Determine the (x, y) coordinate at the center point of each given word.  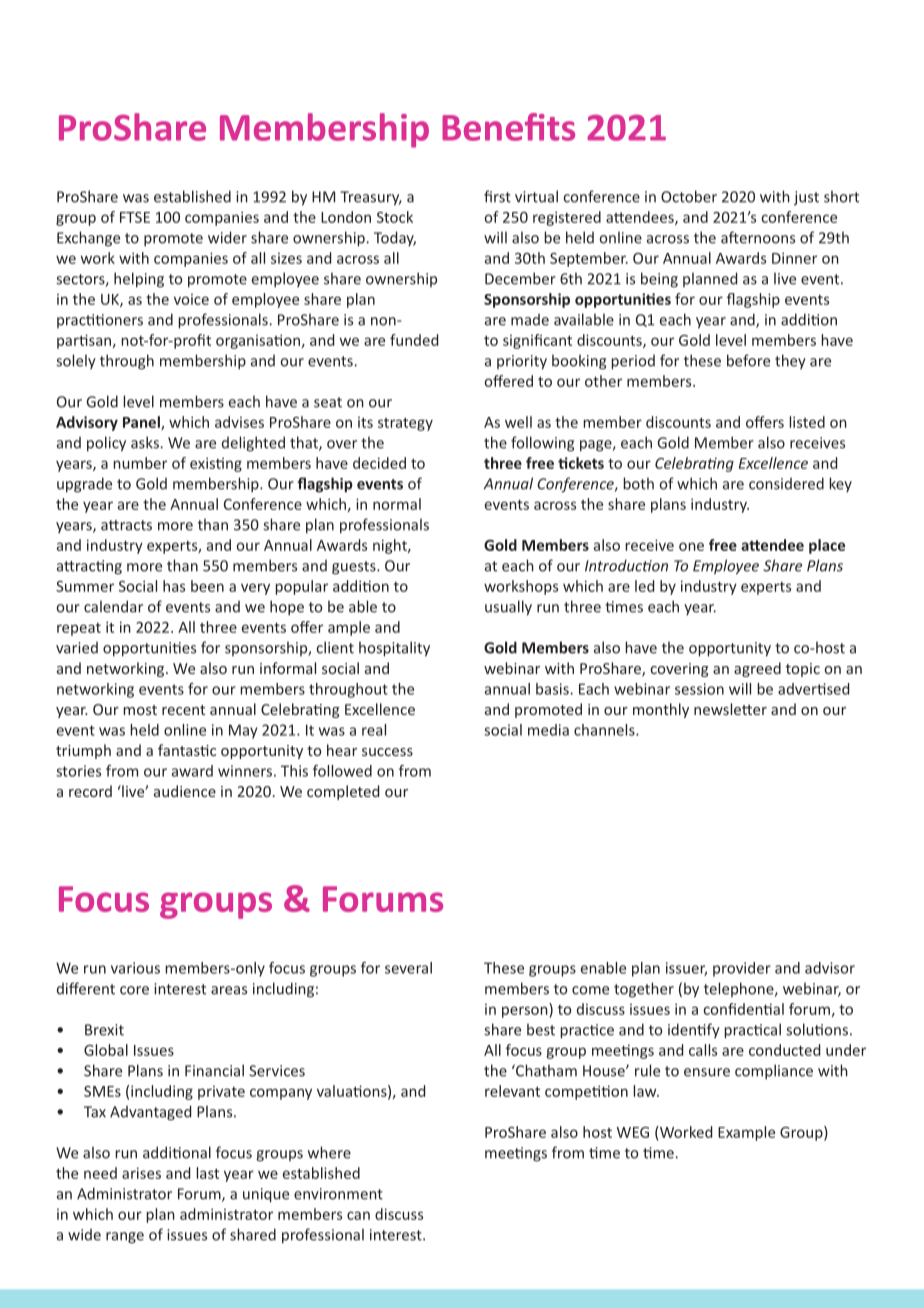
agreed (757, 669)
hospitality (394, 649)
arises (141, 1173)
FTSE (135, 217)
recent (183, 710)
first (497, 196)
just (806, 198)
